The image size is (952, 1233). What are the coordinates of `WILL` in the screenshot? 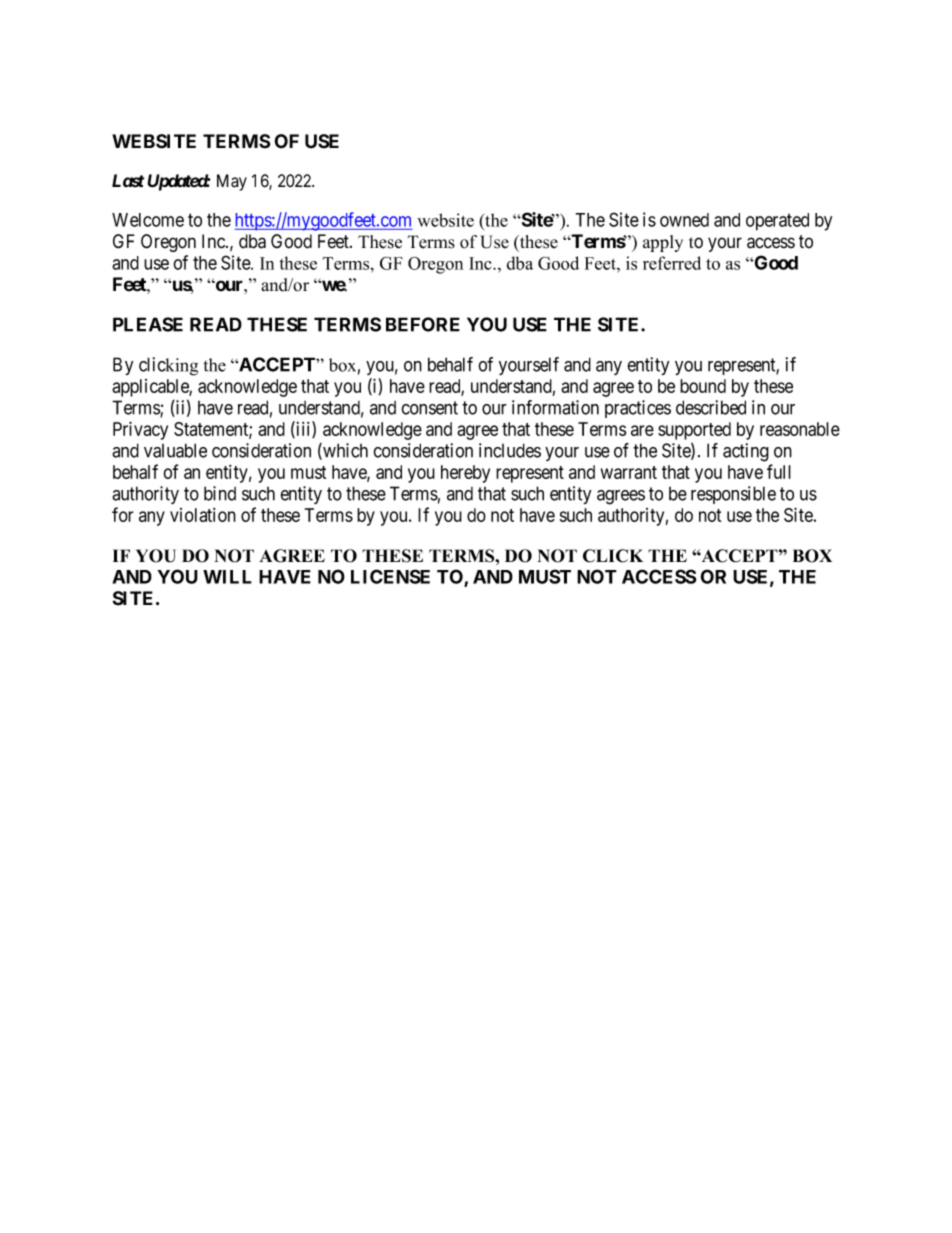 It's located at (227, 577).
